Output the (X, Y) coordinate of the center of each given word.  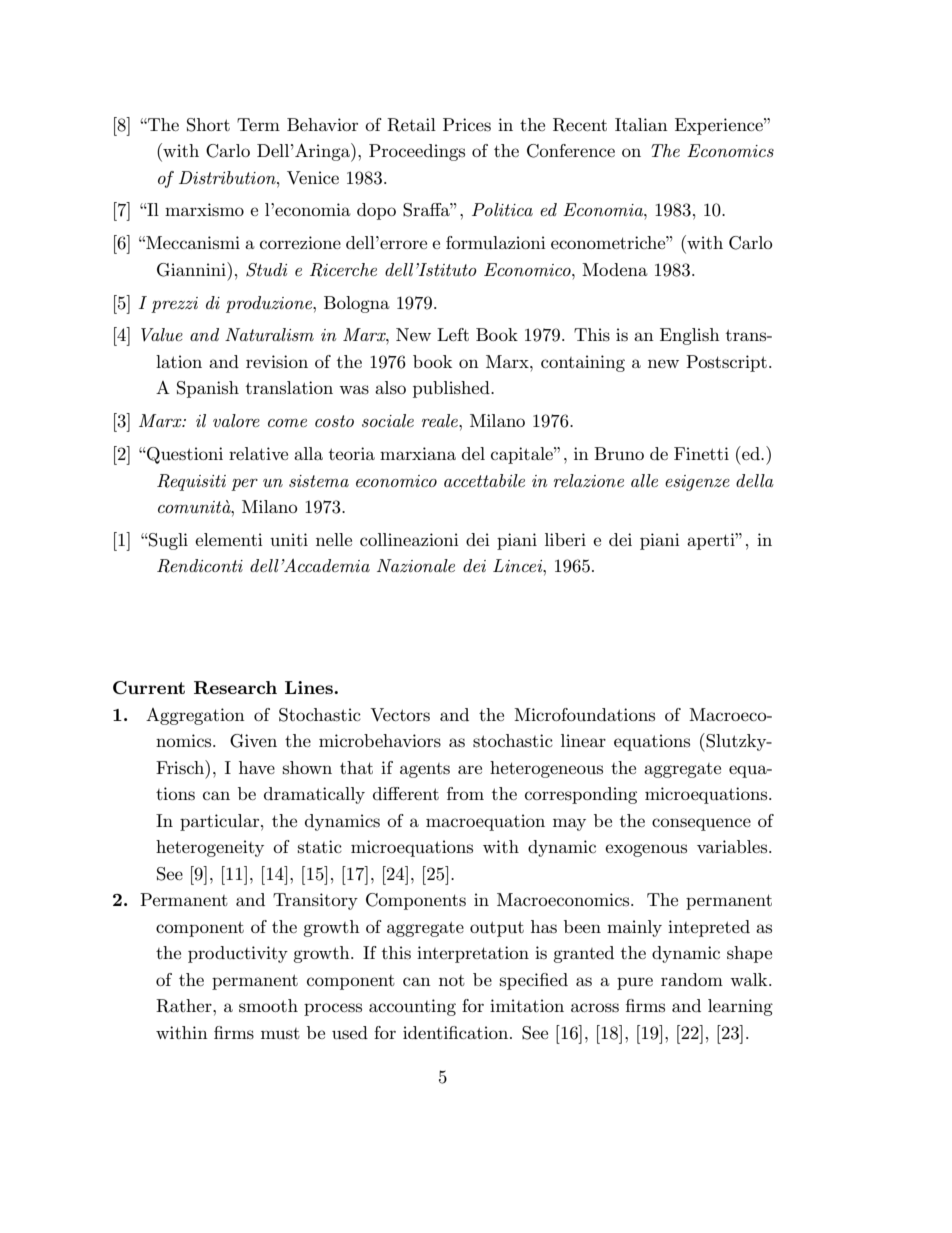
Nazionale (416, 565)
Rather (185, 1006)
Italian (641, 124)
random (692, 979)
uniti (289, 539)
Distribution (228, 177)
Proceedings (417, 152)
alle (644, 480)
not (452, 980)
